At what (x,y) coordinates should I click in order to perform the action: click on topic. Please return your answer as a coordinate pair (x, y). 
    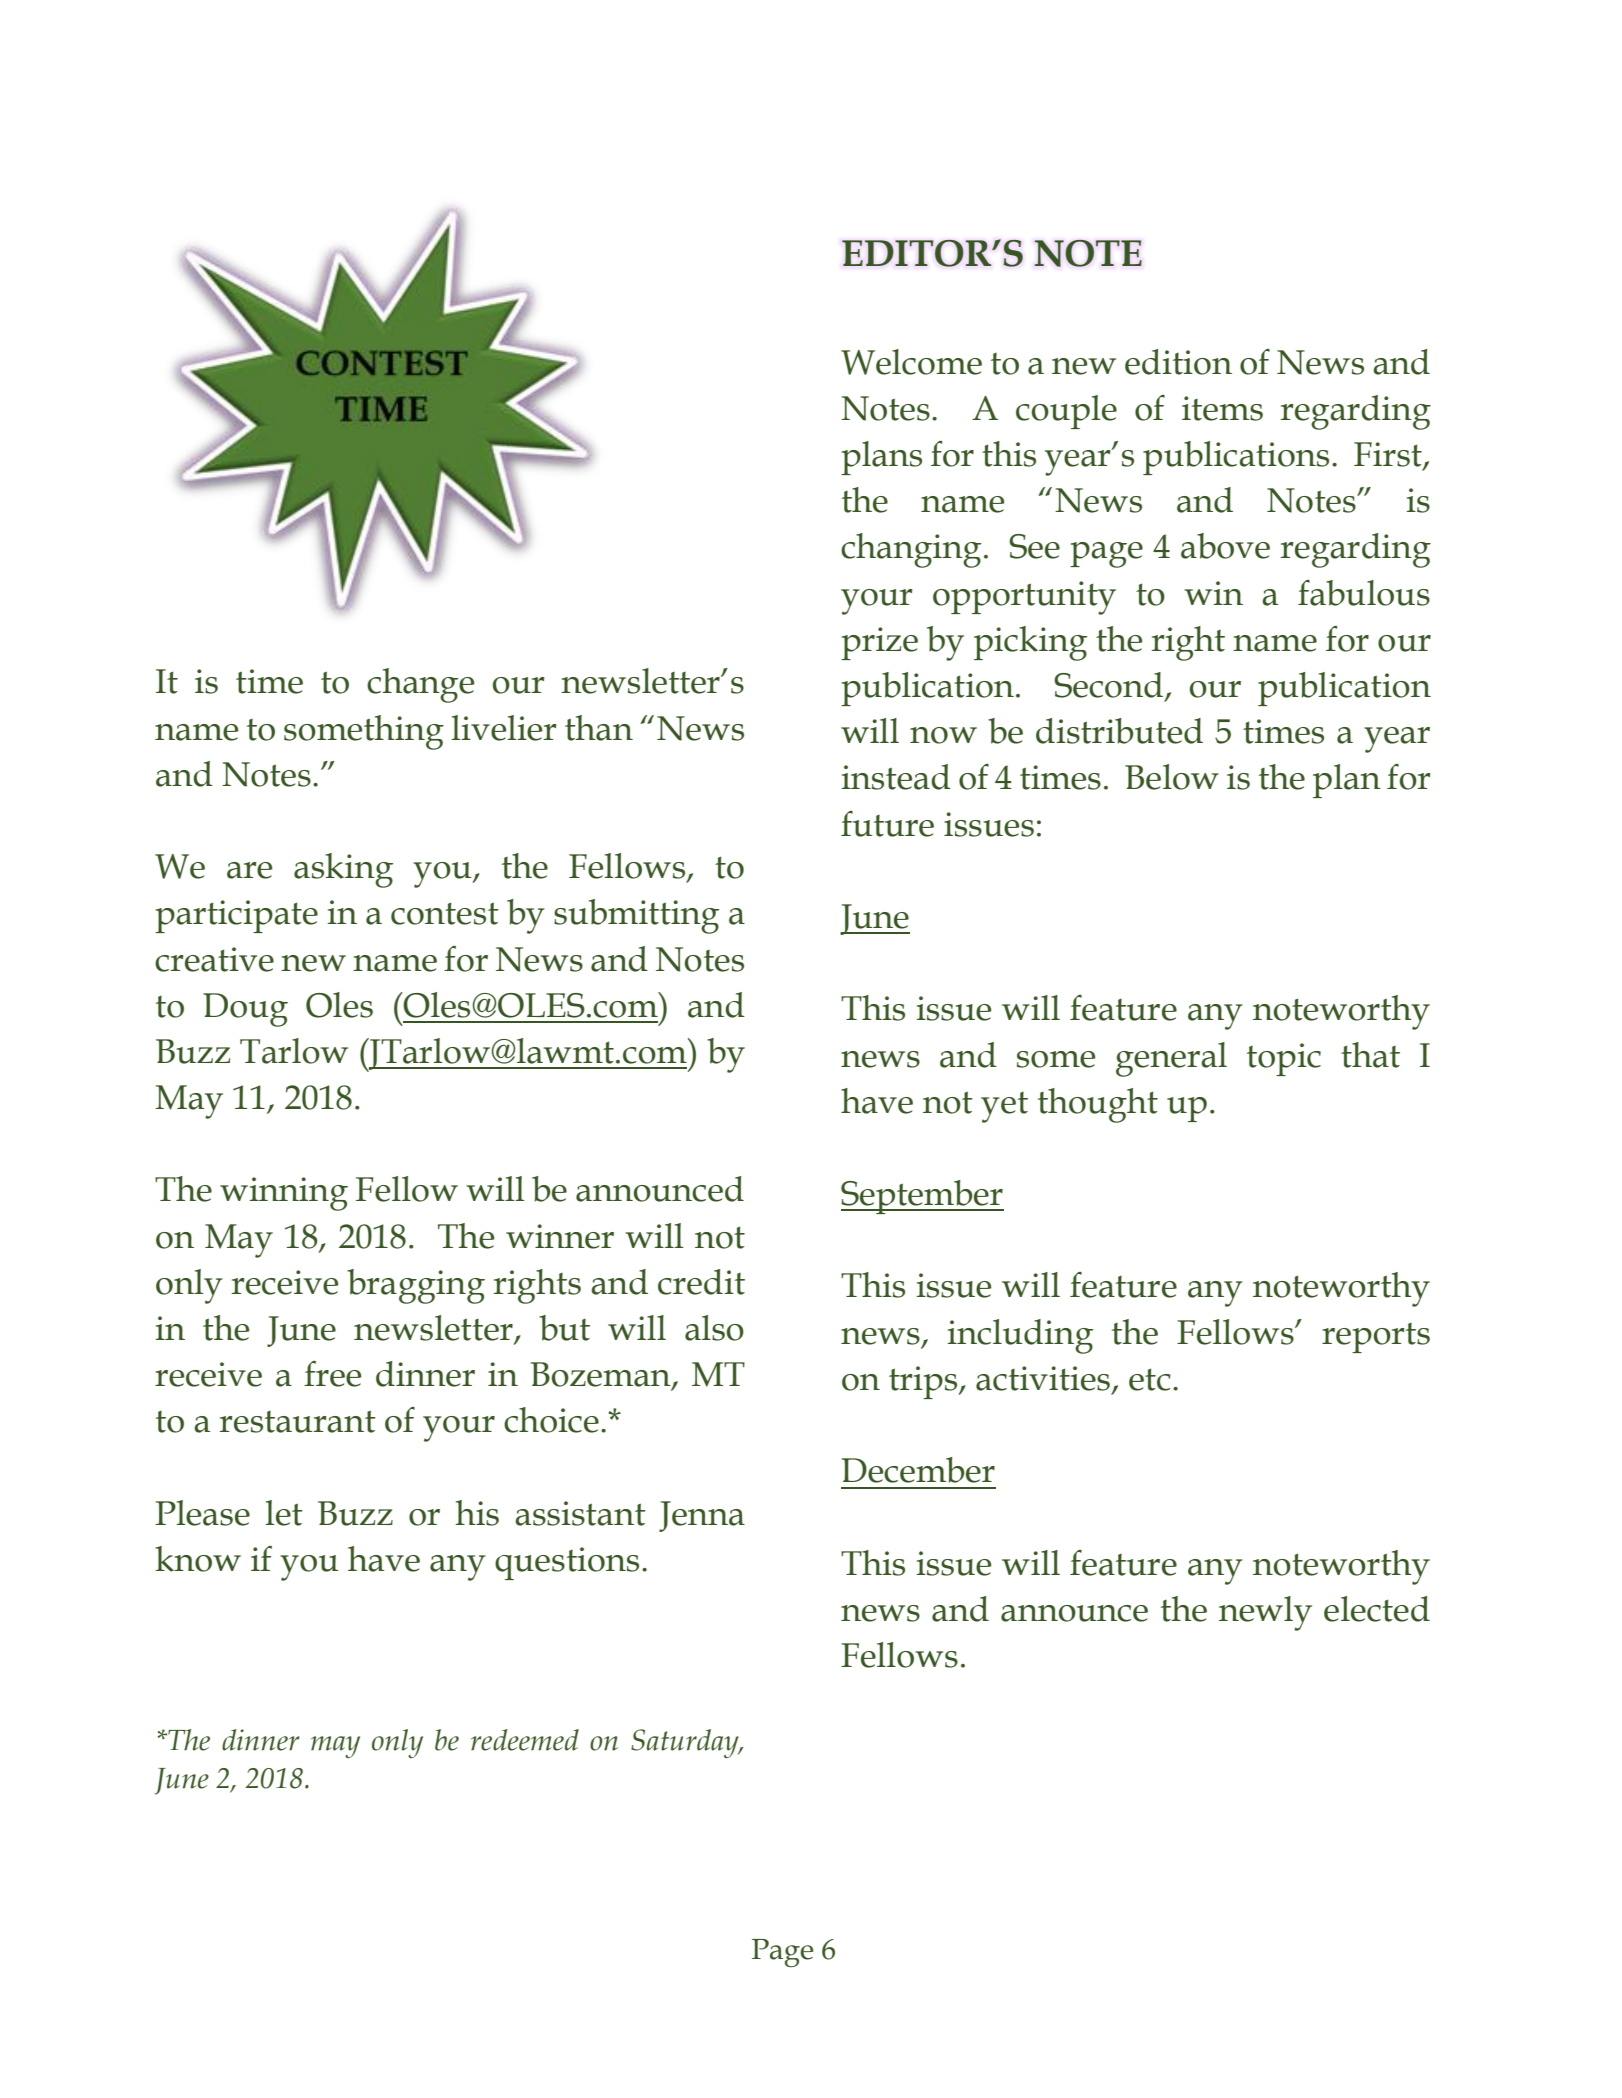
    Looking at the image, I should click on (1284, 1059).
